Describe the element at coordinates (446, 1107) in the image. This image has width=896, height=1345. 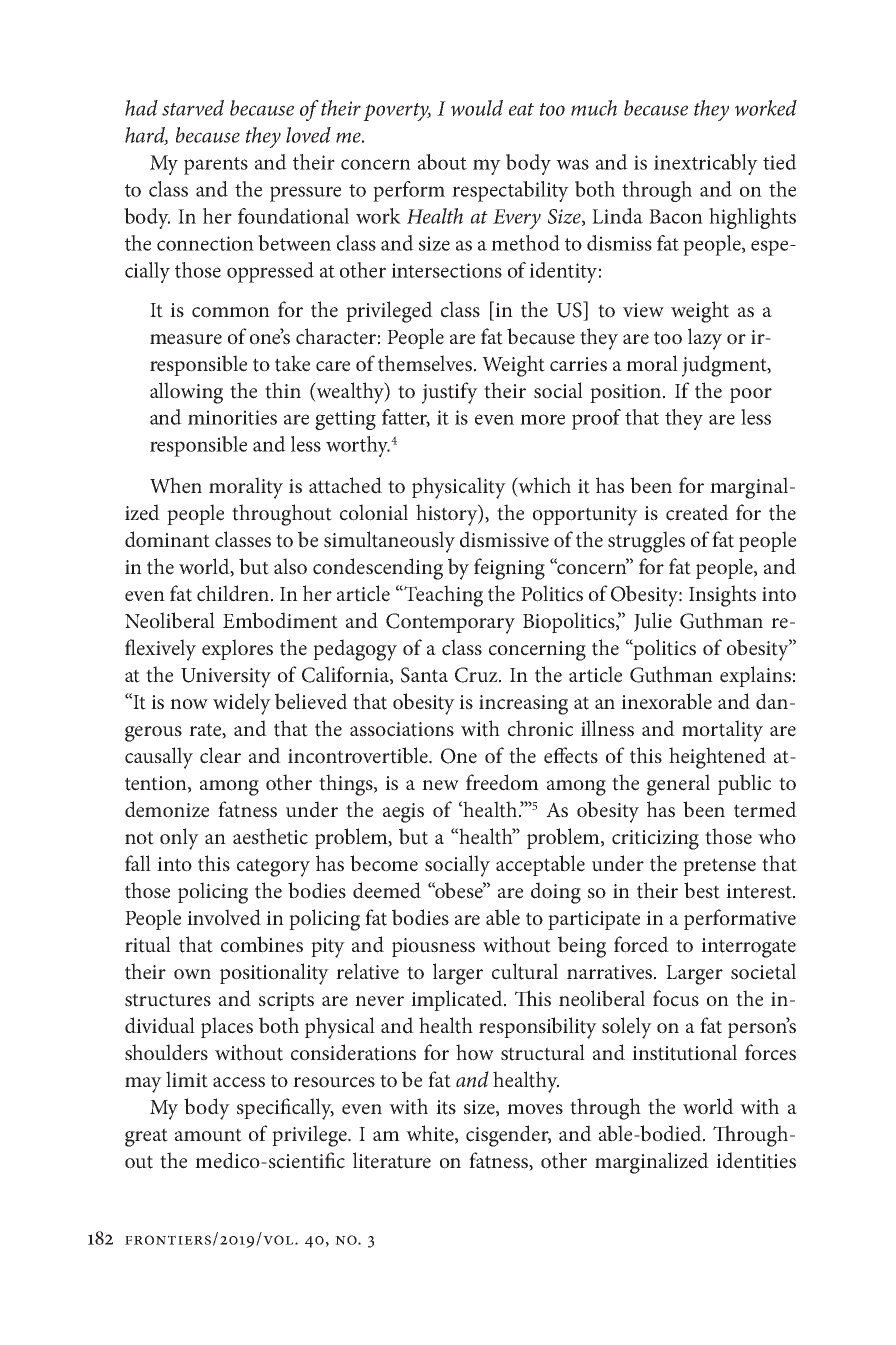
I see `its` at that location.
